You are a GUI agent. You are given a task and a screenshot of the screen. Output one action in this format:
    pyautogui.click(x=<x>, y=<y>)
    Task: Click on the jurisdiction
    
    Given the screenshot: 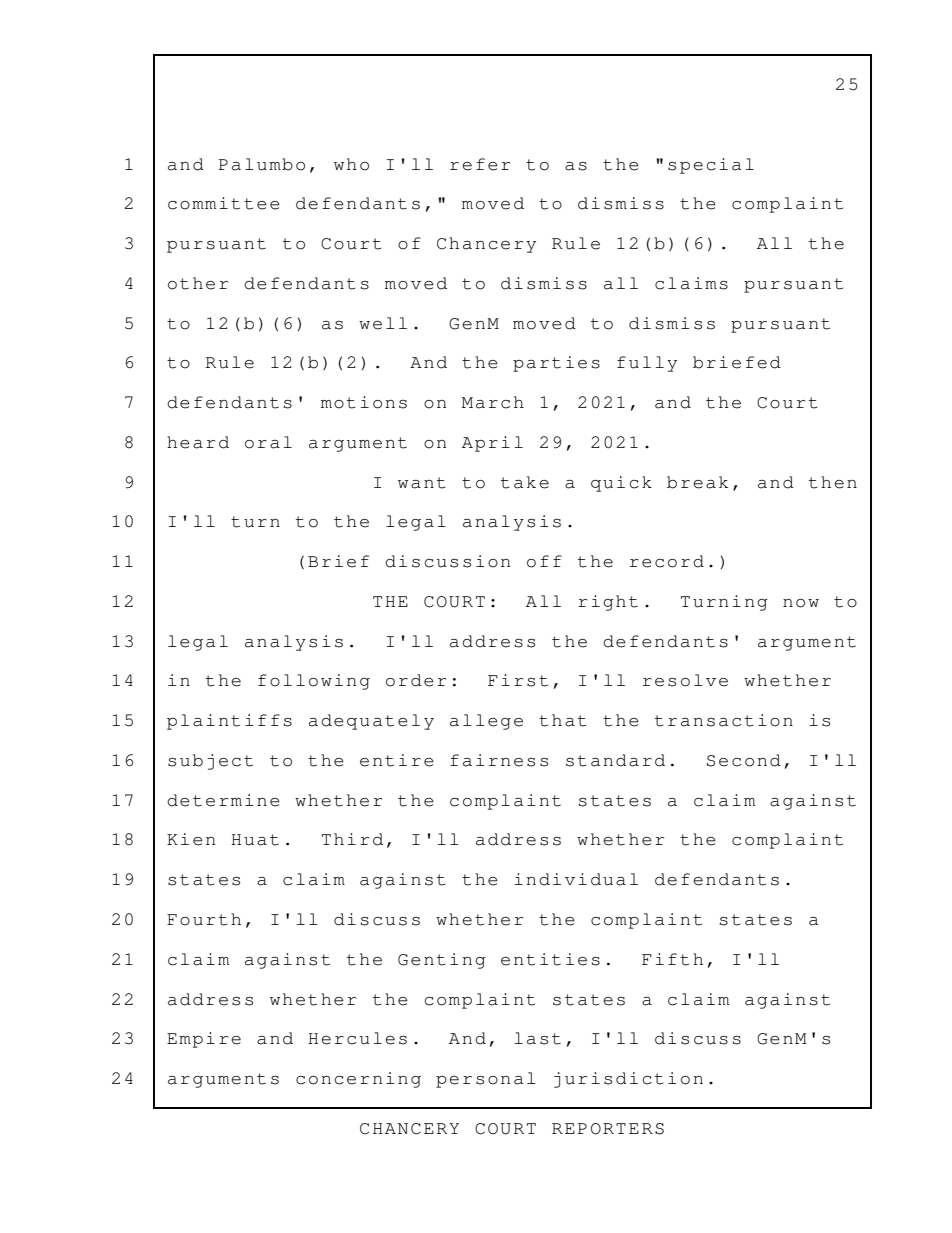 What is the action you would take?
    pyautogui.click(x=628, y=1080)
